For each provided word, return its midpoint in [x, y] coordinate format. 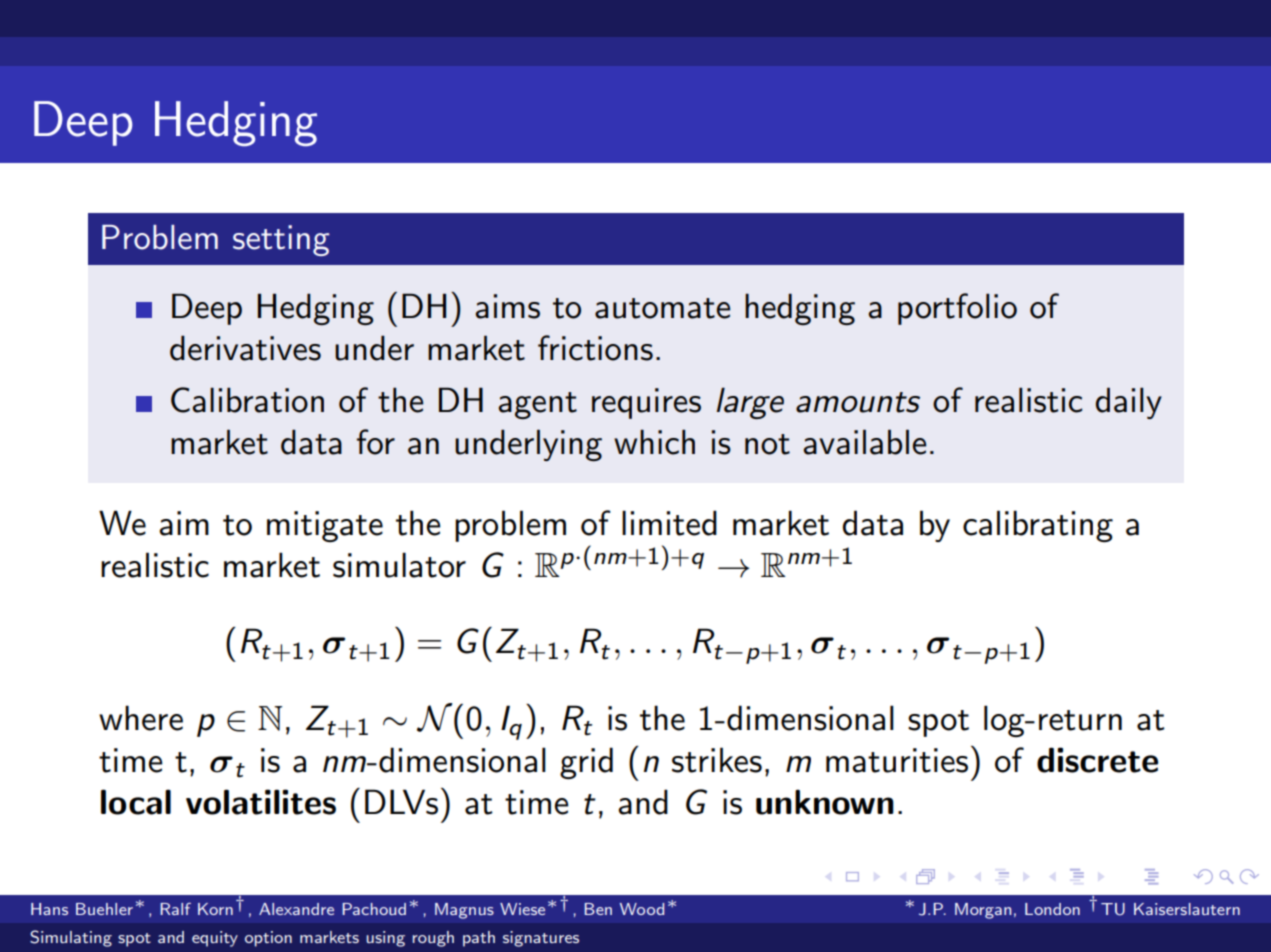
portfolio [957, 309]
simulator [399, 565]
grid [586, 763]
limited [669, 523]
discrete [1097, 760]
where [141, 718]
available [864, 442]
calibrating [1038, 526]
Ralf [175, 909]
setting [281, 240]
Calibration [247, 400]
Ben [598, 909]
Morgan [983, 911]
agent [537, 405]
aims [507, 306]
